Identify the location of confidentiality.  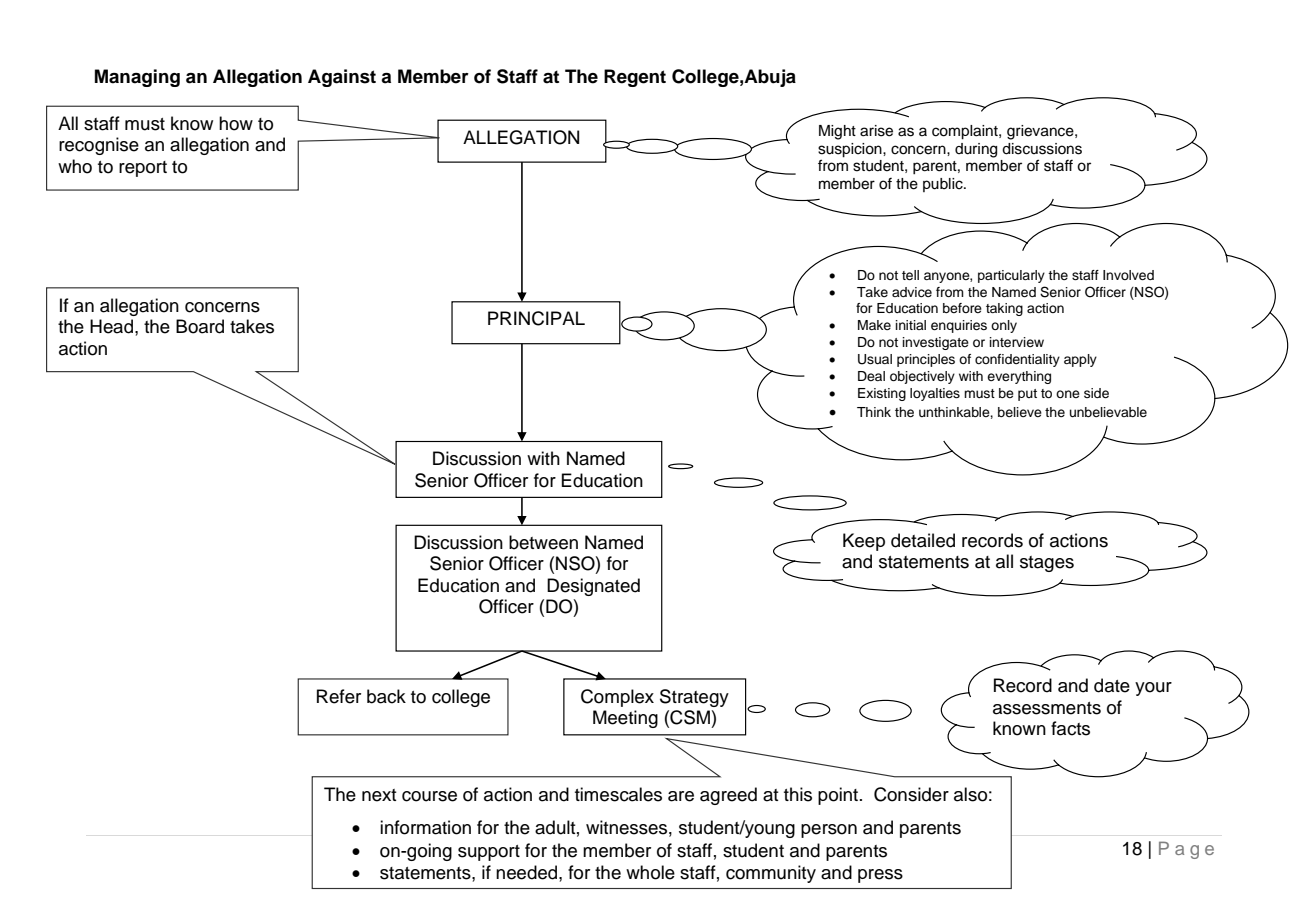
(1017, 360).
